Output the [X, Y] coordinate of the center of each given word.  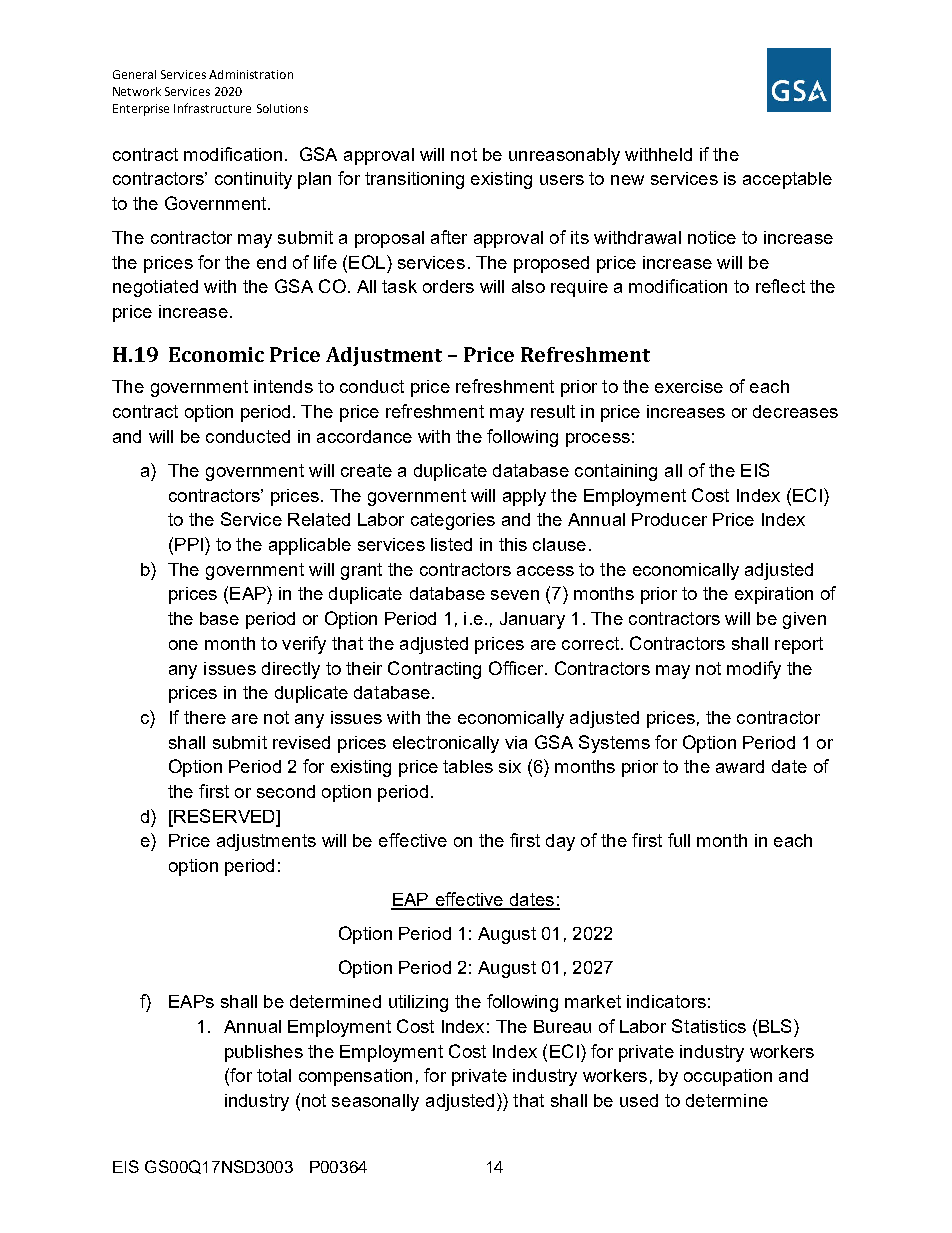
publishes [264, 1053]
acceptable [787, 180]
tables [468, 766]
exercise [689, 386]
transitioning [414, 180]
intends [283, 386]
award [740, 766]
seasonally [375, 1102]
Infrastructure [212, 108]
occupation [728, 1077]
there [205, 717]
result [553, 411]
